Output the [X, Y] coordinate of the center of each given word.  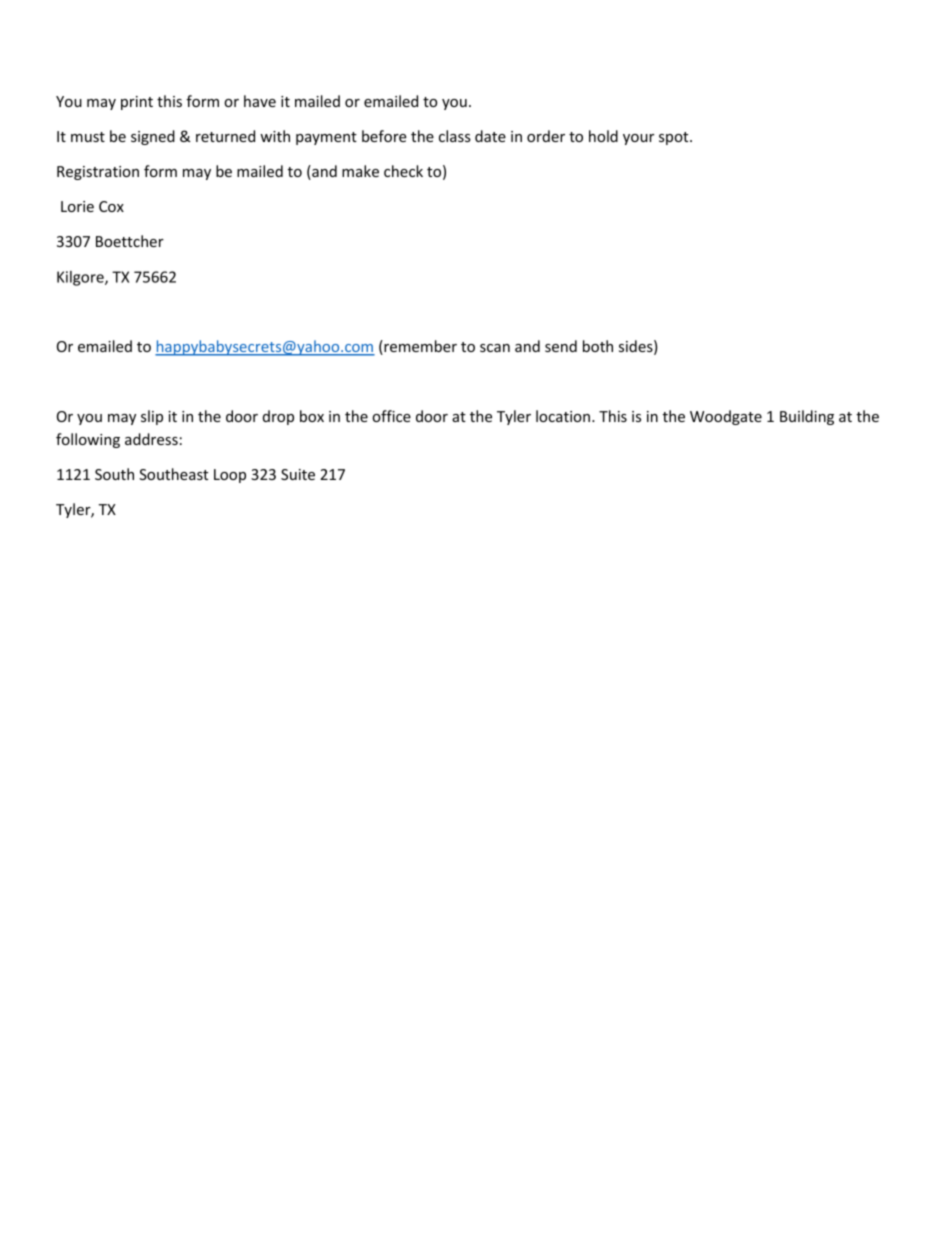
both [598, 346]
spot [675, 138]
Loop [230, 476]
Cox [111, 206]
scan [495, 348]
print [137, 103]
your [638, 139]
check [403, 171]
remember [419, 347]
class [455, 136]
